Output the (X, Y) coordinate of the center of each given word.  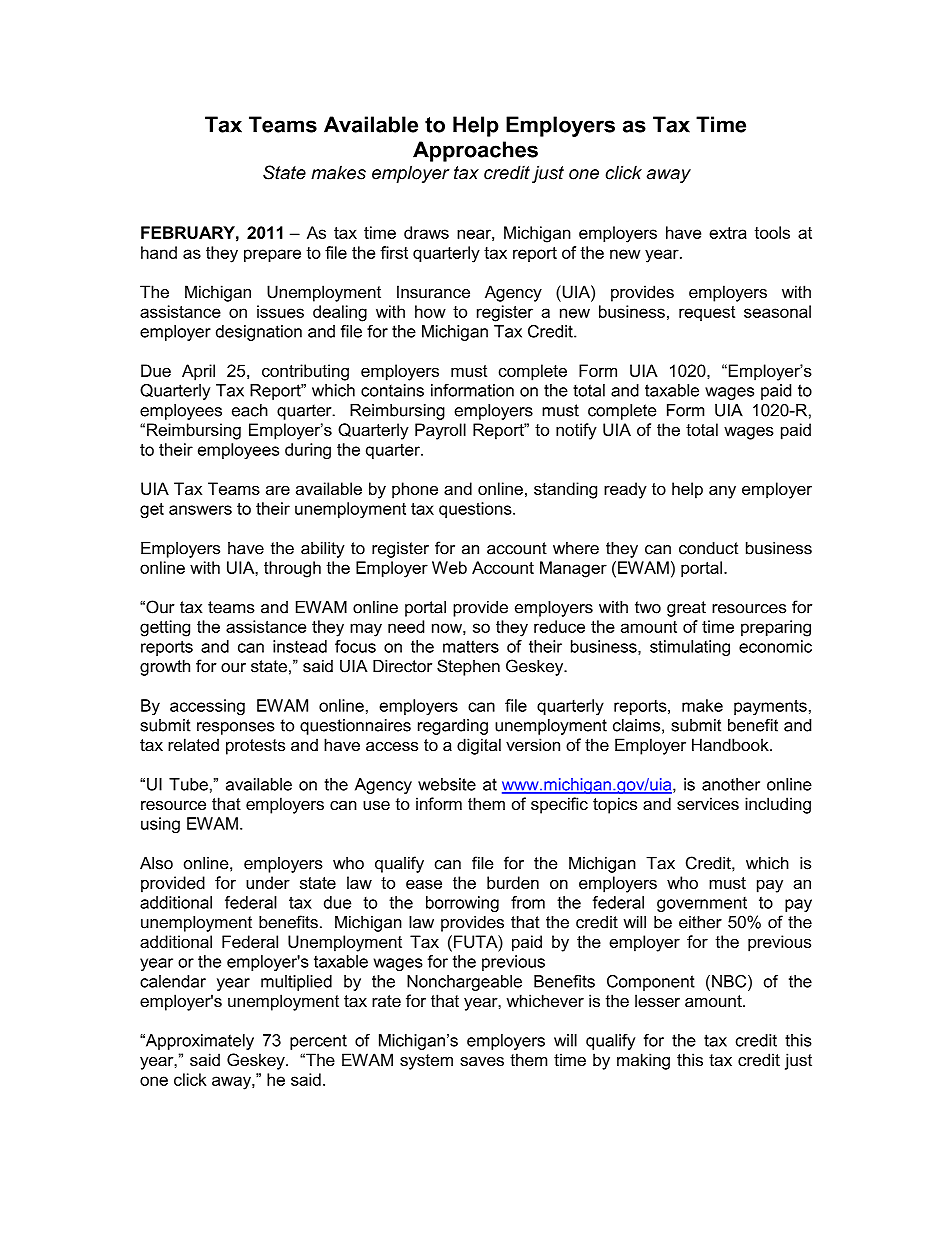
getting (165, 628)
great (686, 609)
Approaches (475, 151)
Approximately (198, 1042)
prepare (272, 255)
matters (471, 646)
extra (728, 233)
